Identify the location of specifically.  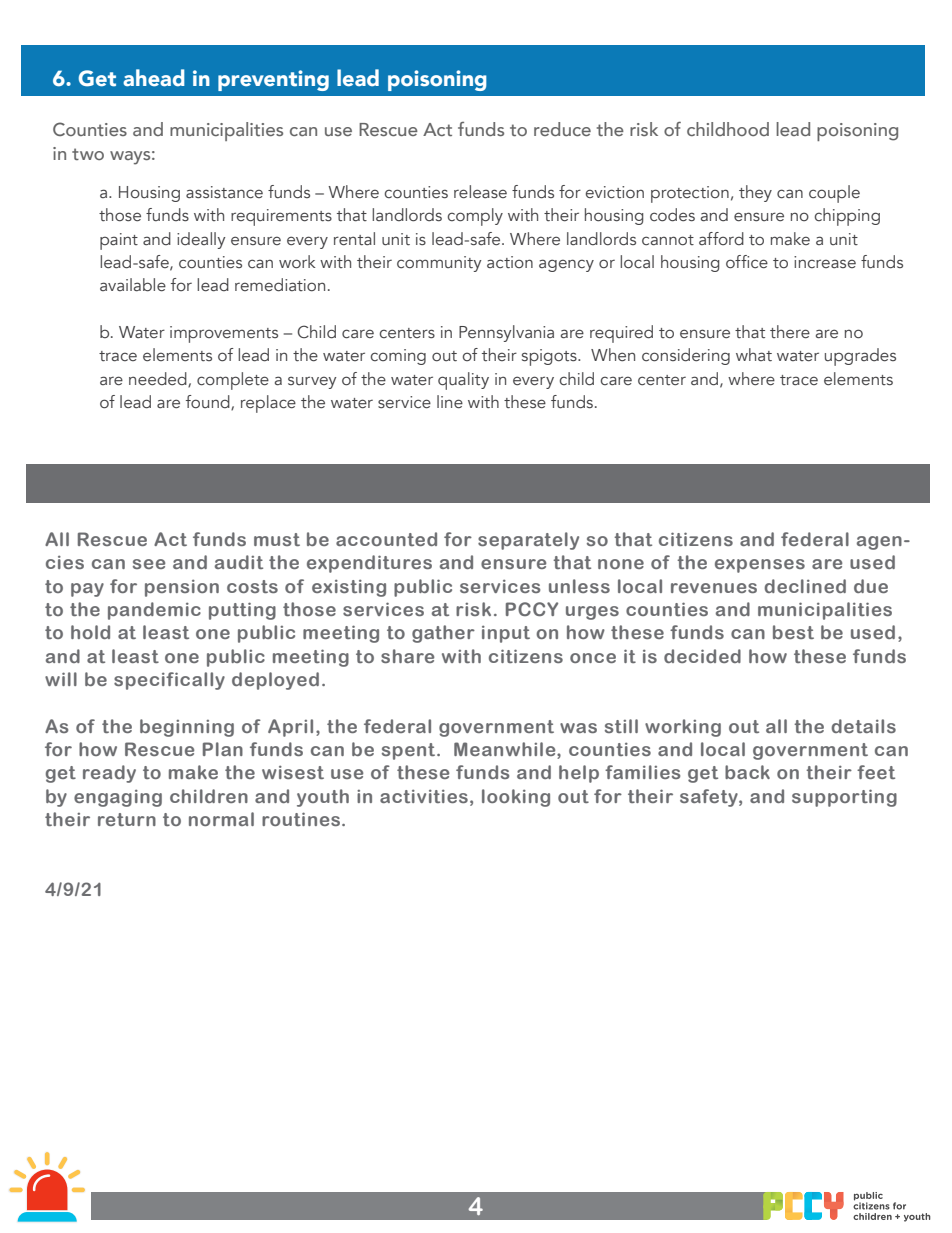
(169, 681).
